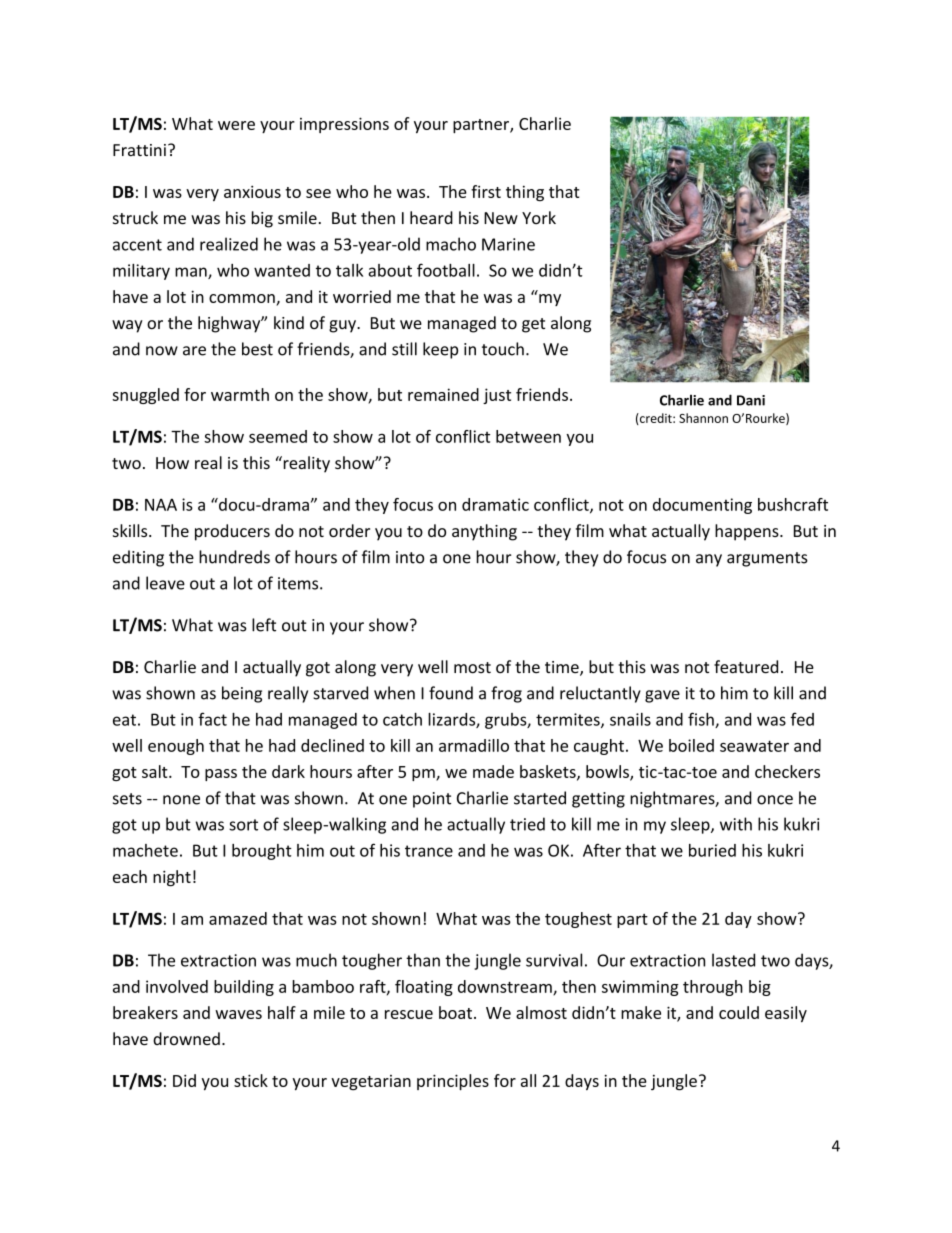 The height and width of the image is (1233, 952). What do you see at coordinates (528, 436) in the image?
I see `between` at bounding box center [528, 436].
